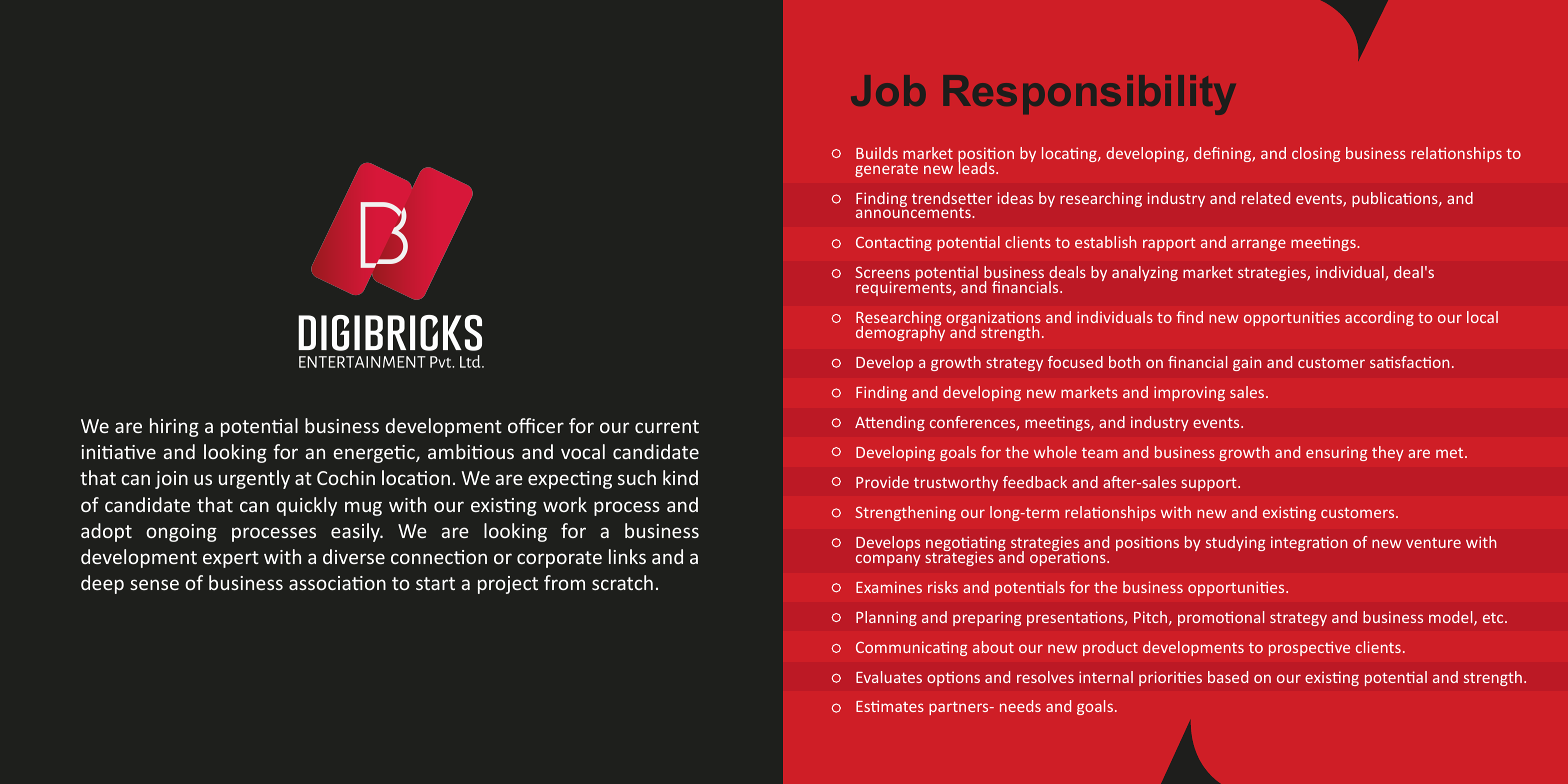 This document has width=1568, height=784. I want to click on sense, so click(154, 584).
